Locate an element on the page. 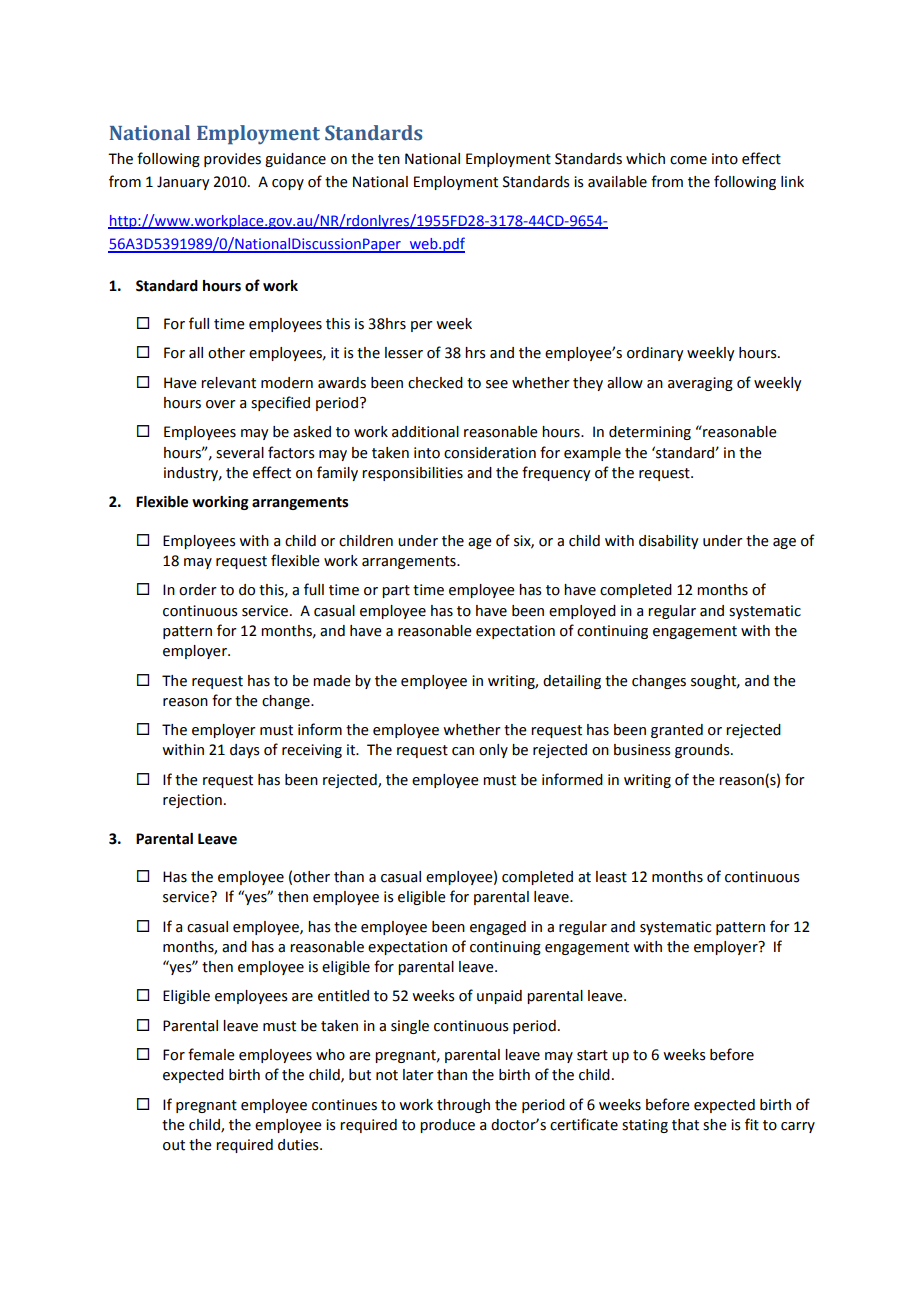  come is located at coordinates (688, 160).
